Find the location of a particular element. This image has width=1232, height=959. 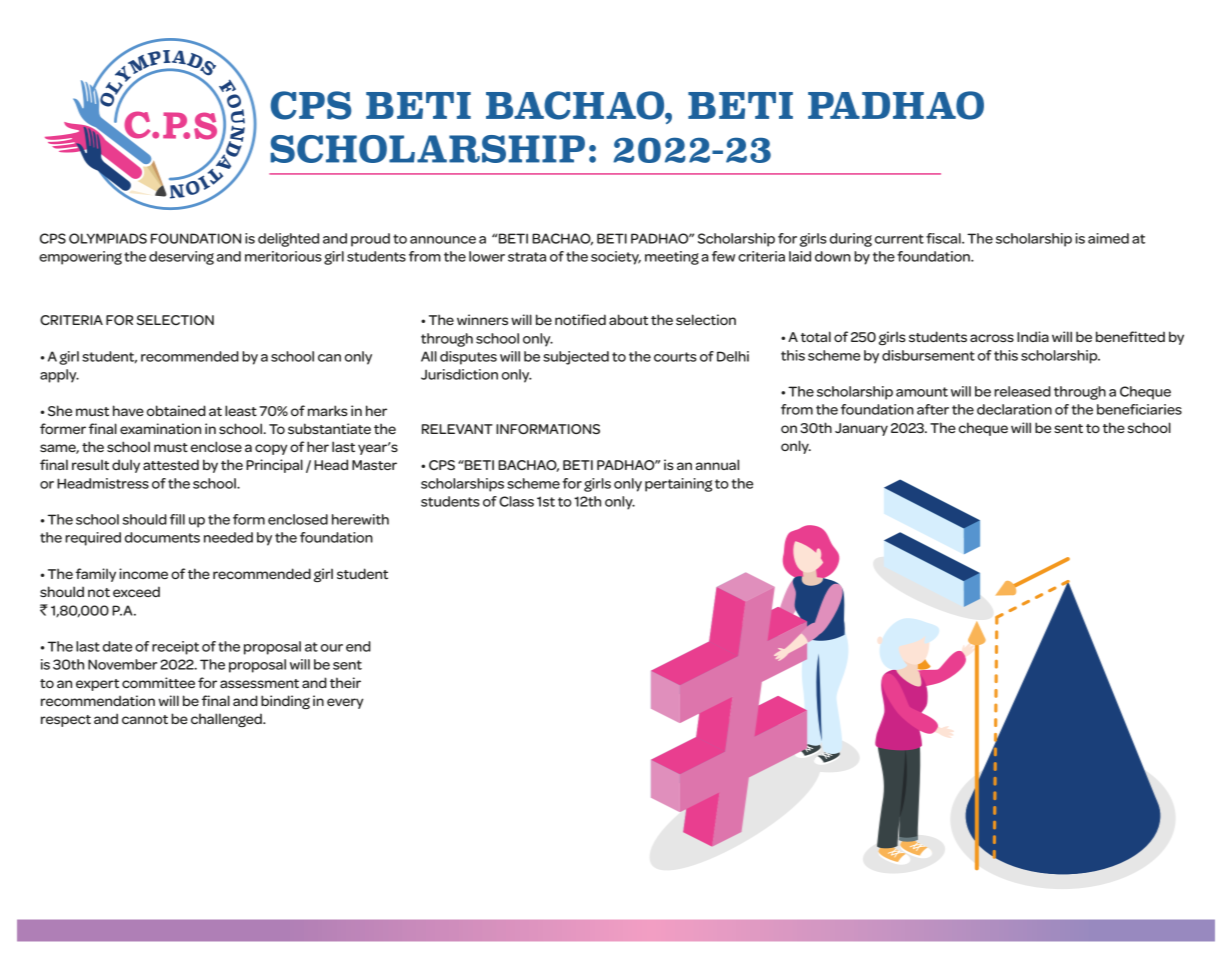

documents is located at coordinates (162, 537).
